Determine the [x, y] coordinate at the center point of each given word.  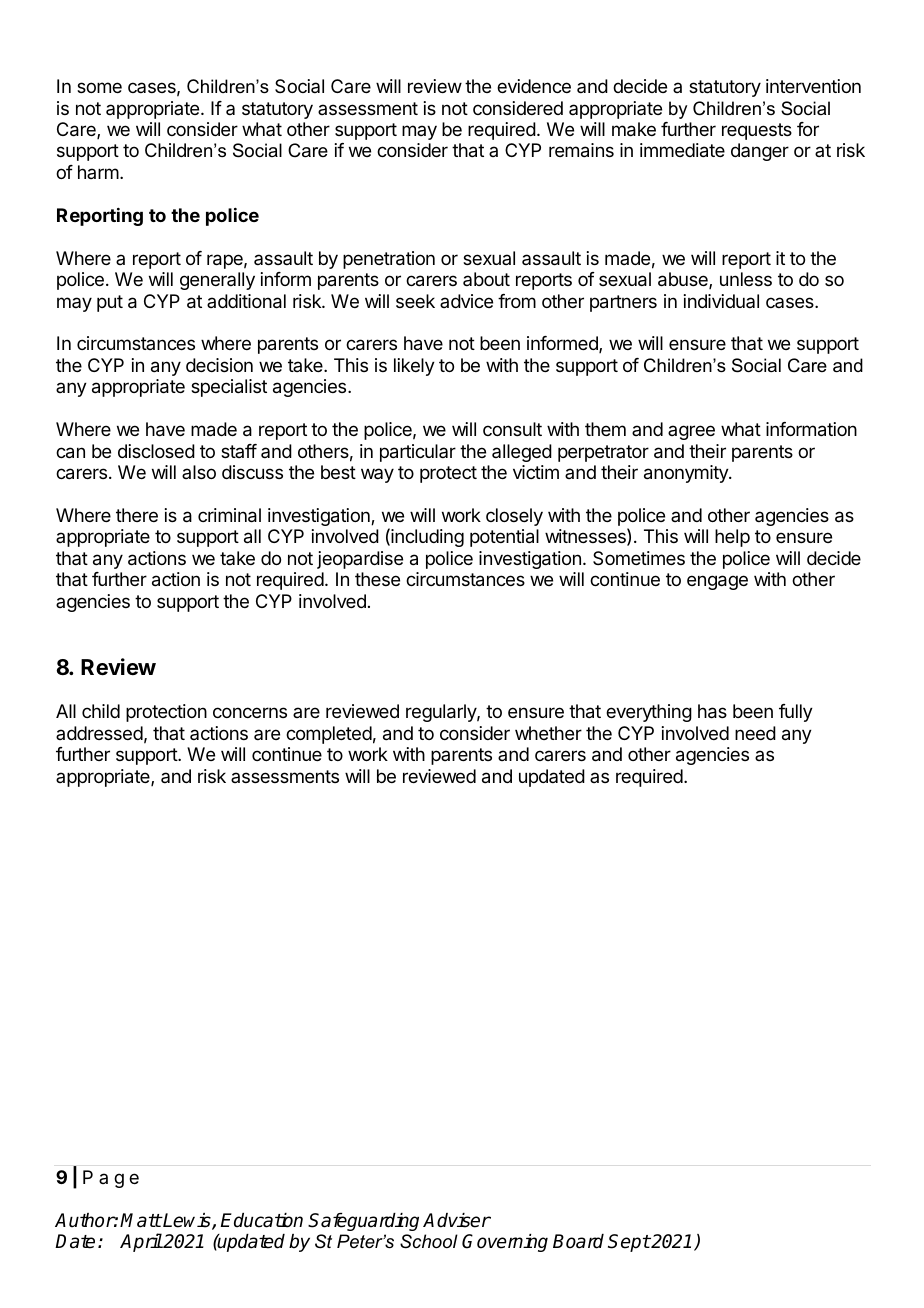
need [755, 733]
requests [757, 131]
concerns [250, 712]
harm [98, 172]
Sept [629, 1243]
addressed [99, 733]
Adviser [457, 1220]
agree [691, 432]
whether [548, 733]
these [377, 579]
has [712, 711]
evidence [534, 86]
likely [414, 367]
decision [219, 365]
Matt [141, 1220]
